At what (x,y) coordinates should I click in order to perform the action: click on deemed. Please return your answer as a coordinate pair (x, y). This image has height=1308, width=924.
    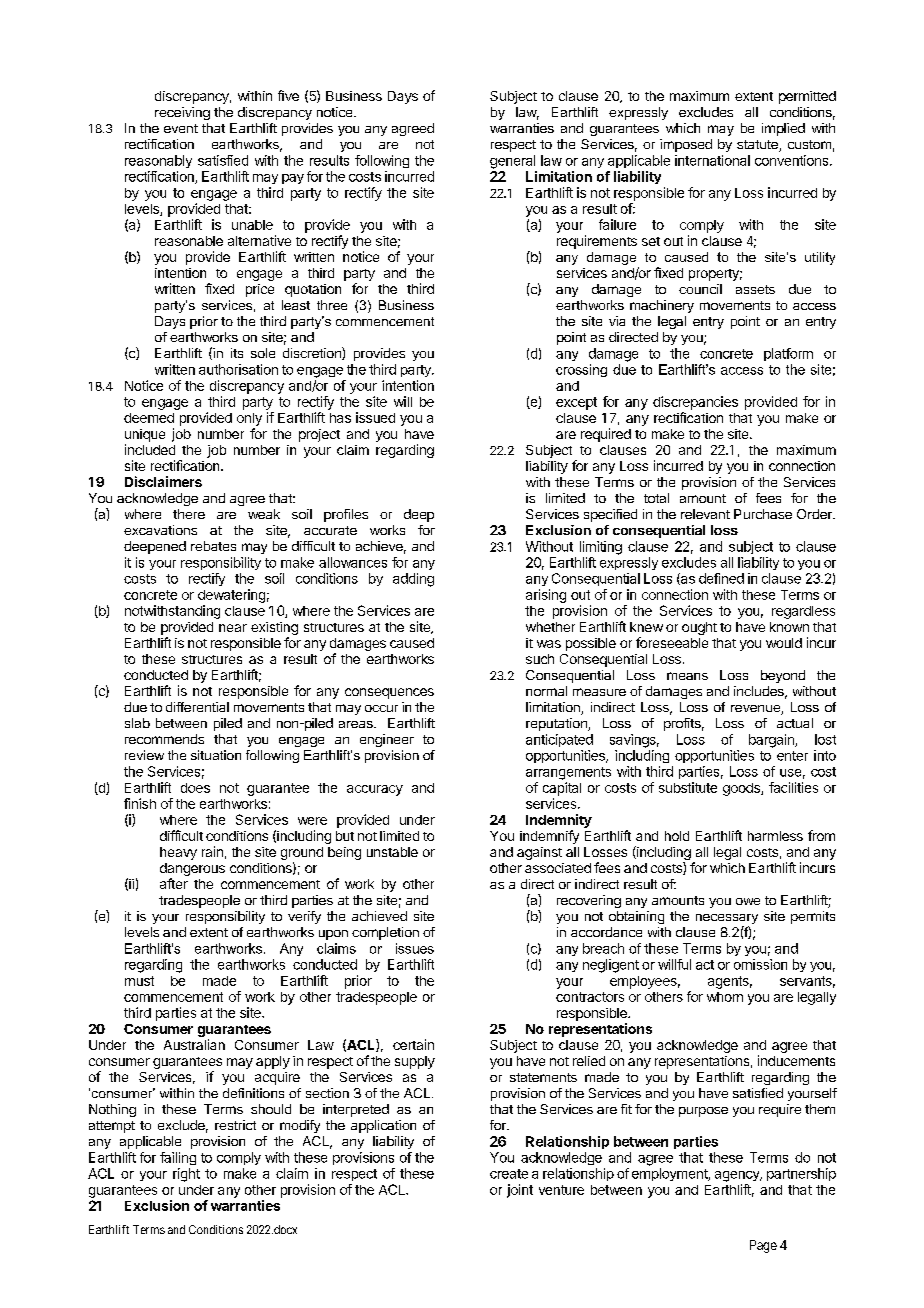
    Looking at the image, I should click on (149, 418).
